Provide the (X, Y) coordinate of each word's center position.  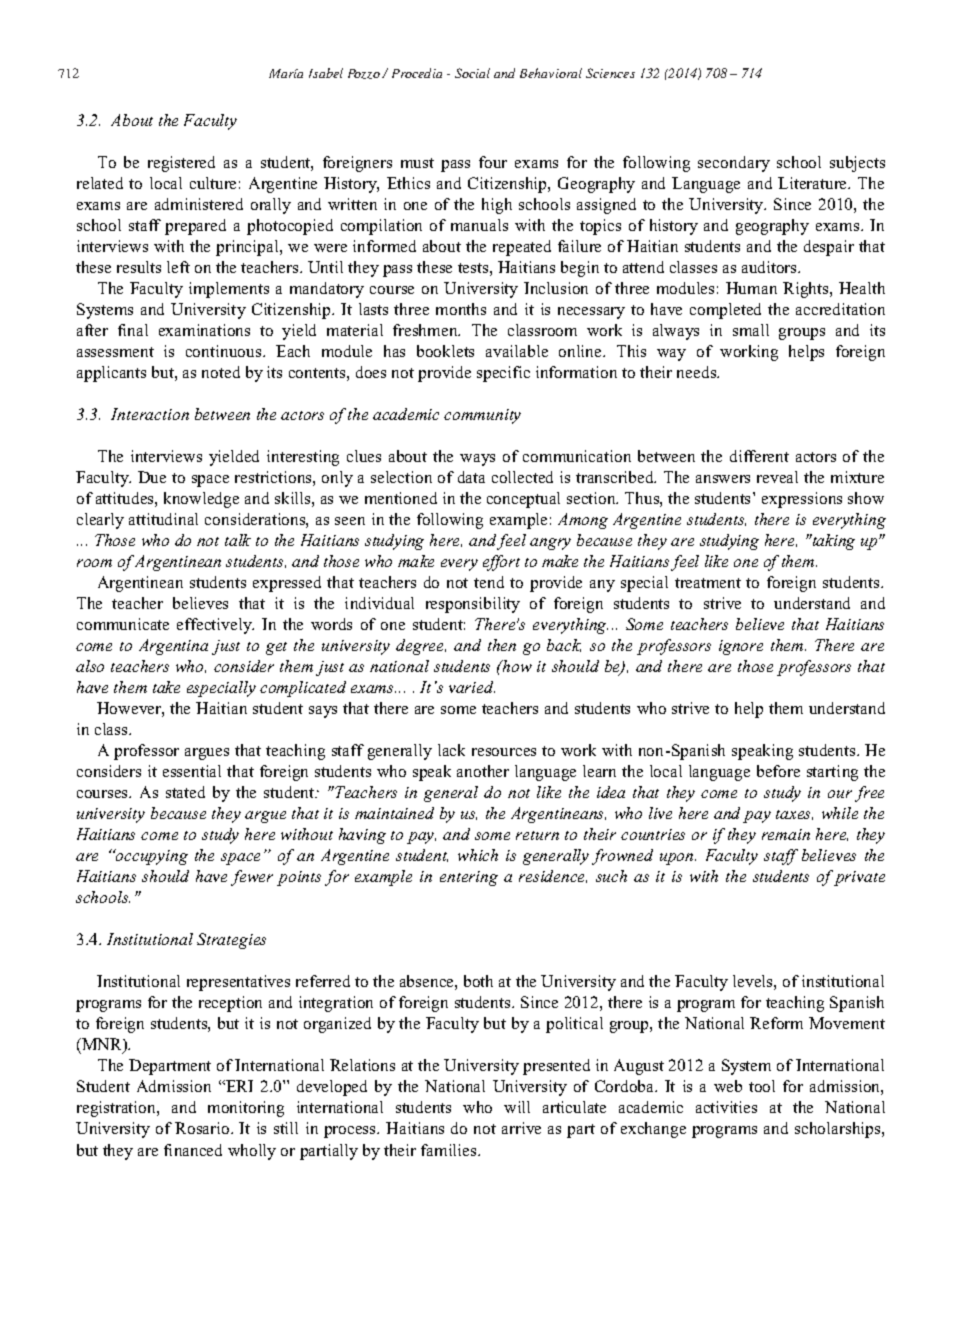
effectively (215, 626)
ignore (741, 647)
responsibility (473, 605)
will (517, 1107)
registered (181, 164)
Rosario (203, 1128)
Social (472, 73)
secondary (734, 164)
